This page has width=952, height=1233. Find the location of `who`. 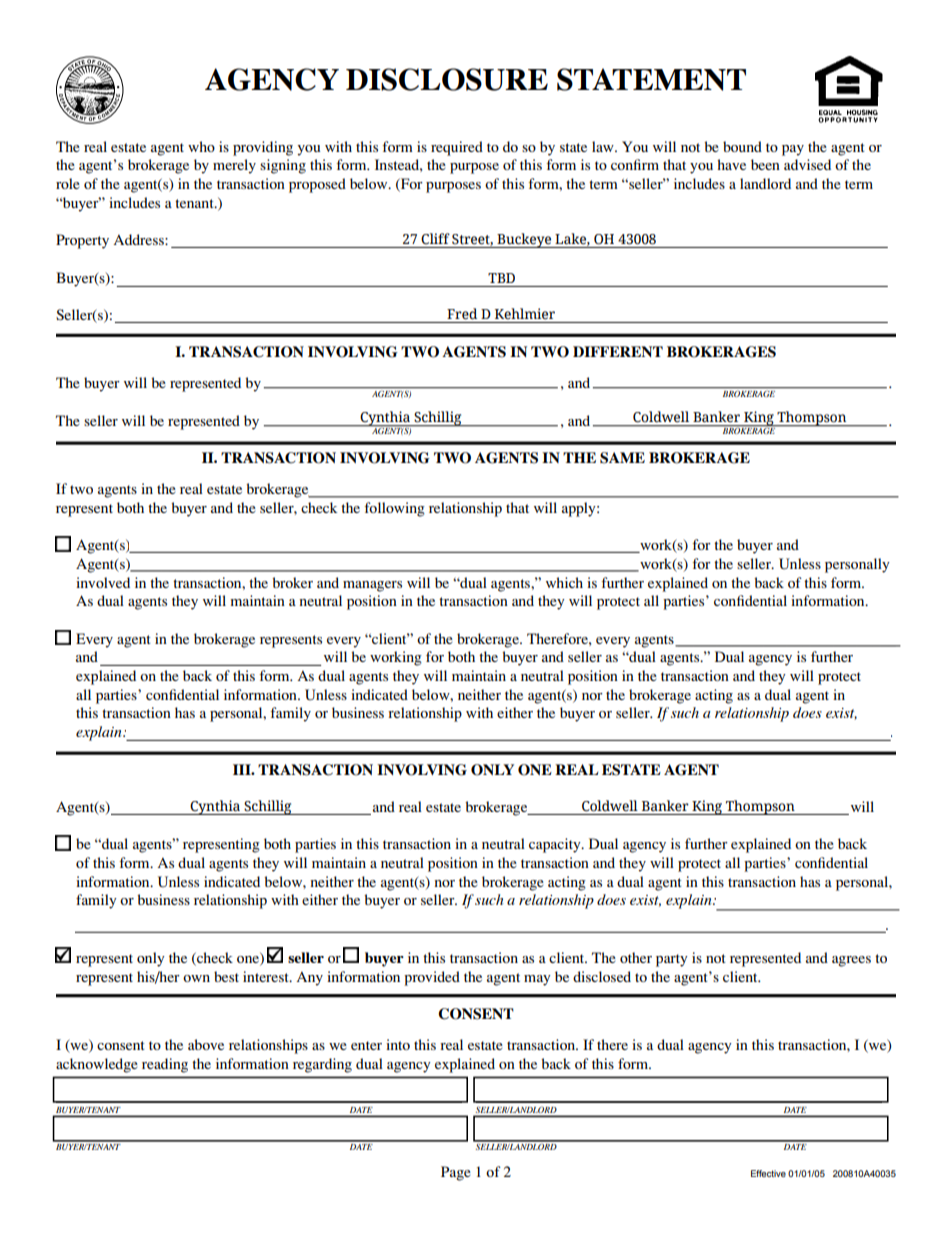

who is located at coordinates (201, 146).
